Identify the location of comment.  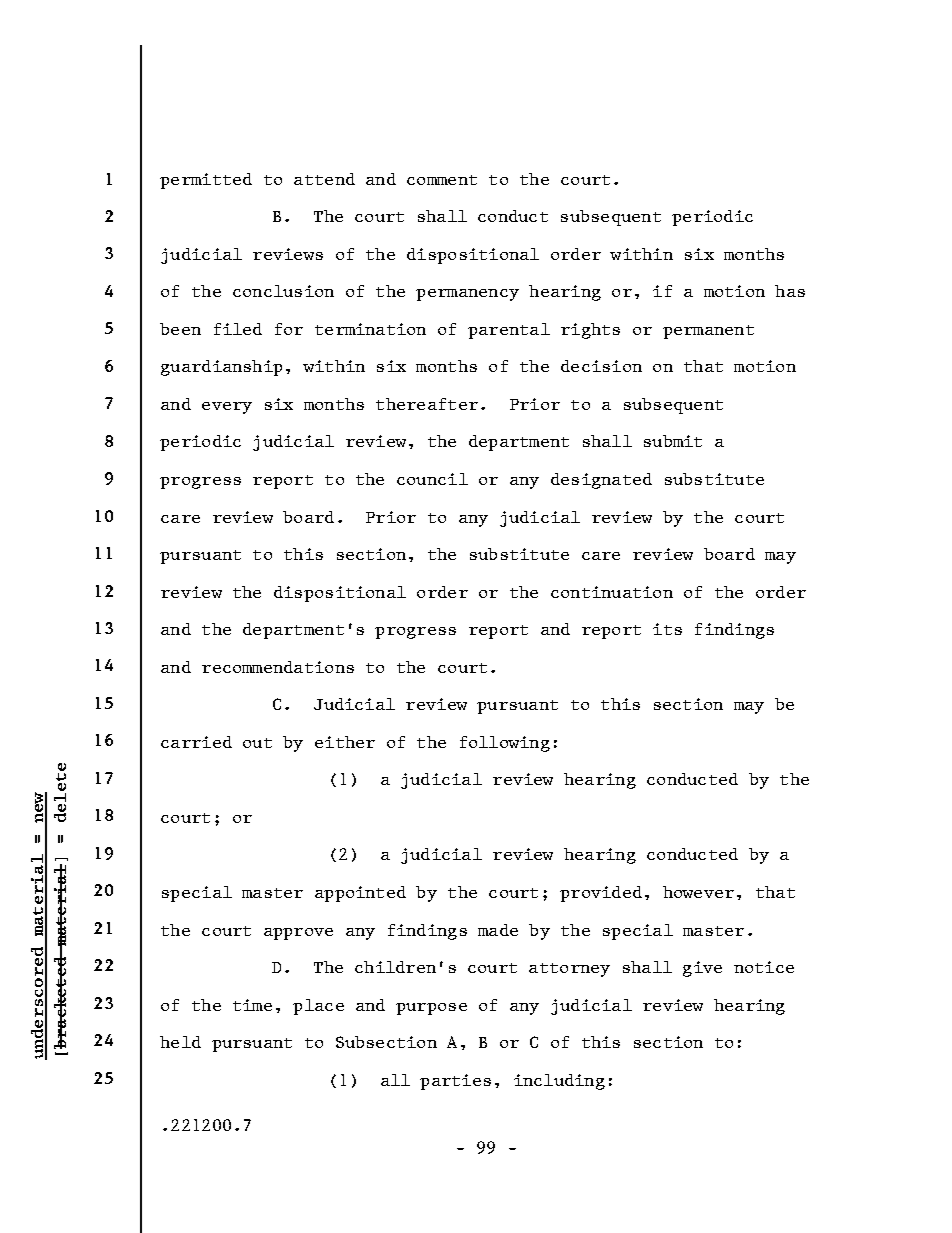
(442, 180).
